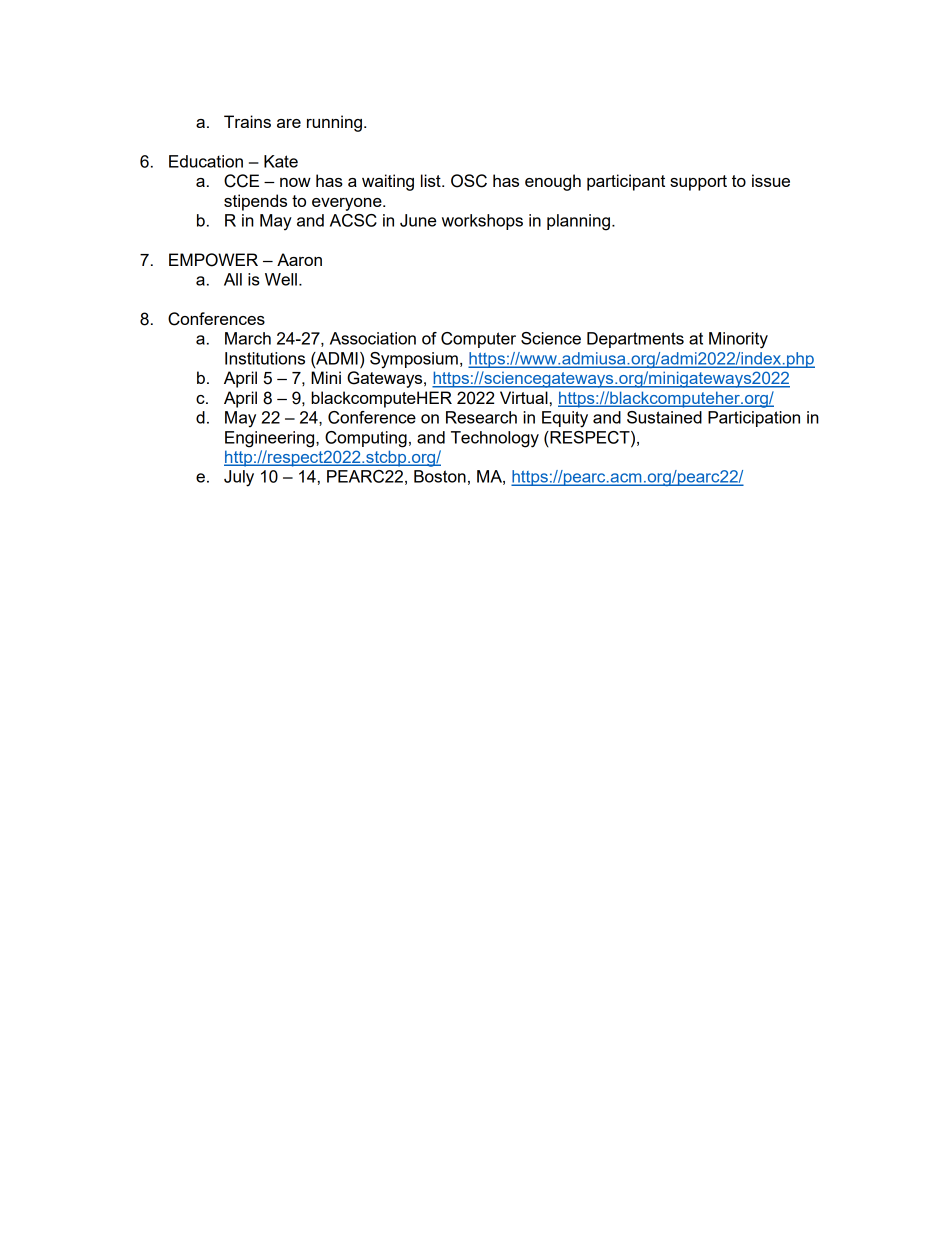 This screenshot has width=952, height=1233. Describe the element at coordinates (754, 419) in the screenshot. I see `Participation` at that location.
